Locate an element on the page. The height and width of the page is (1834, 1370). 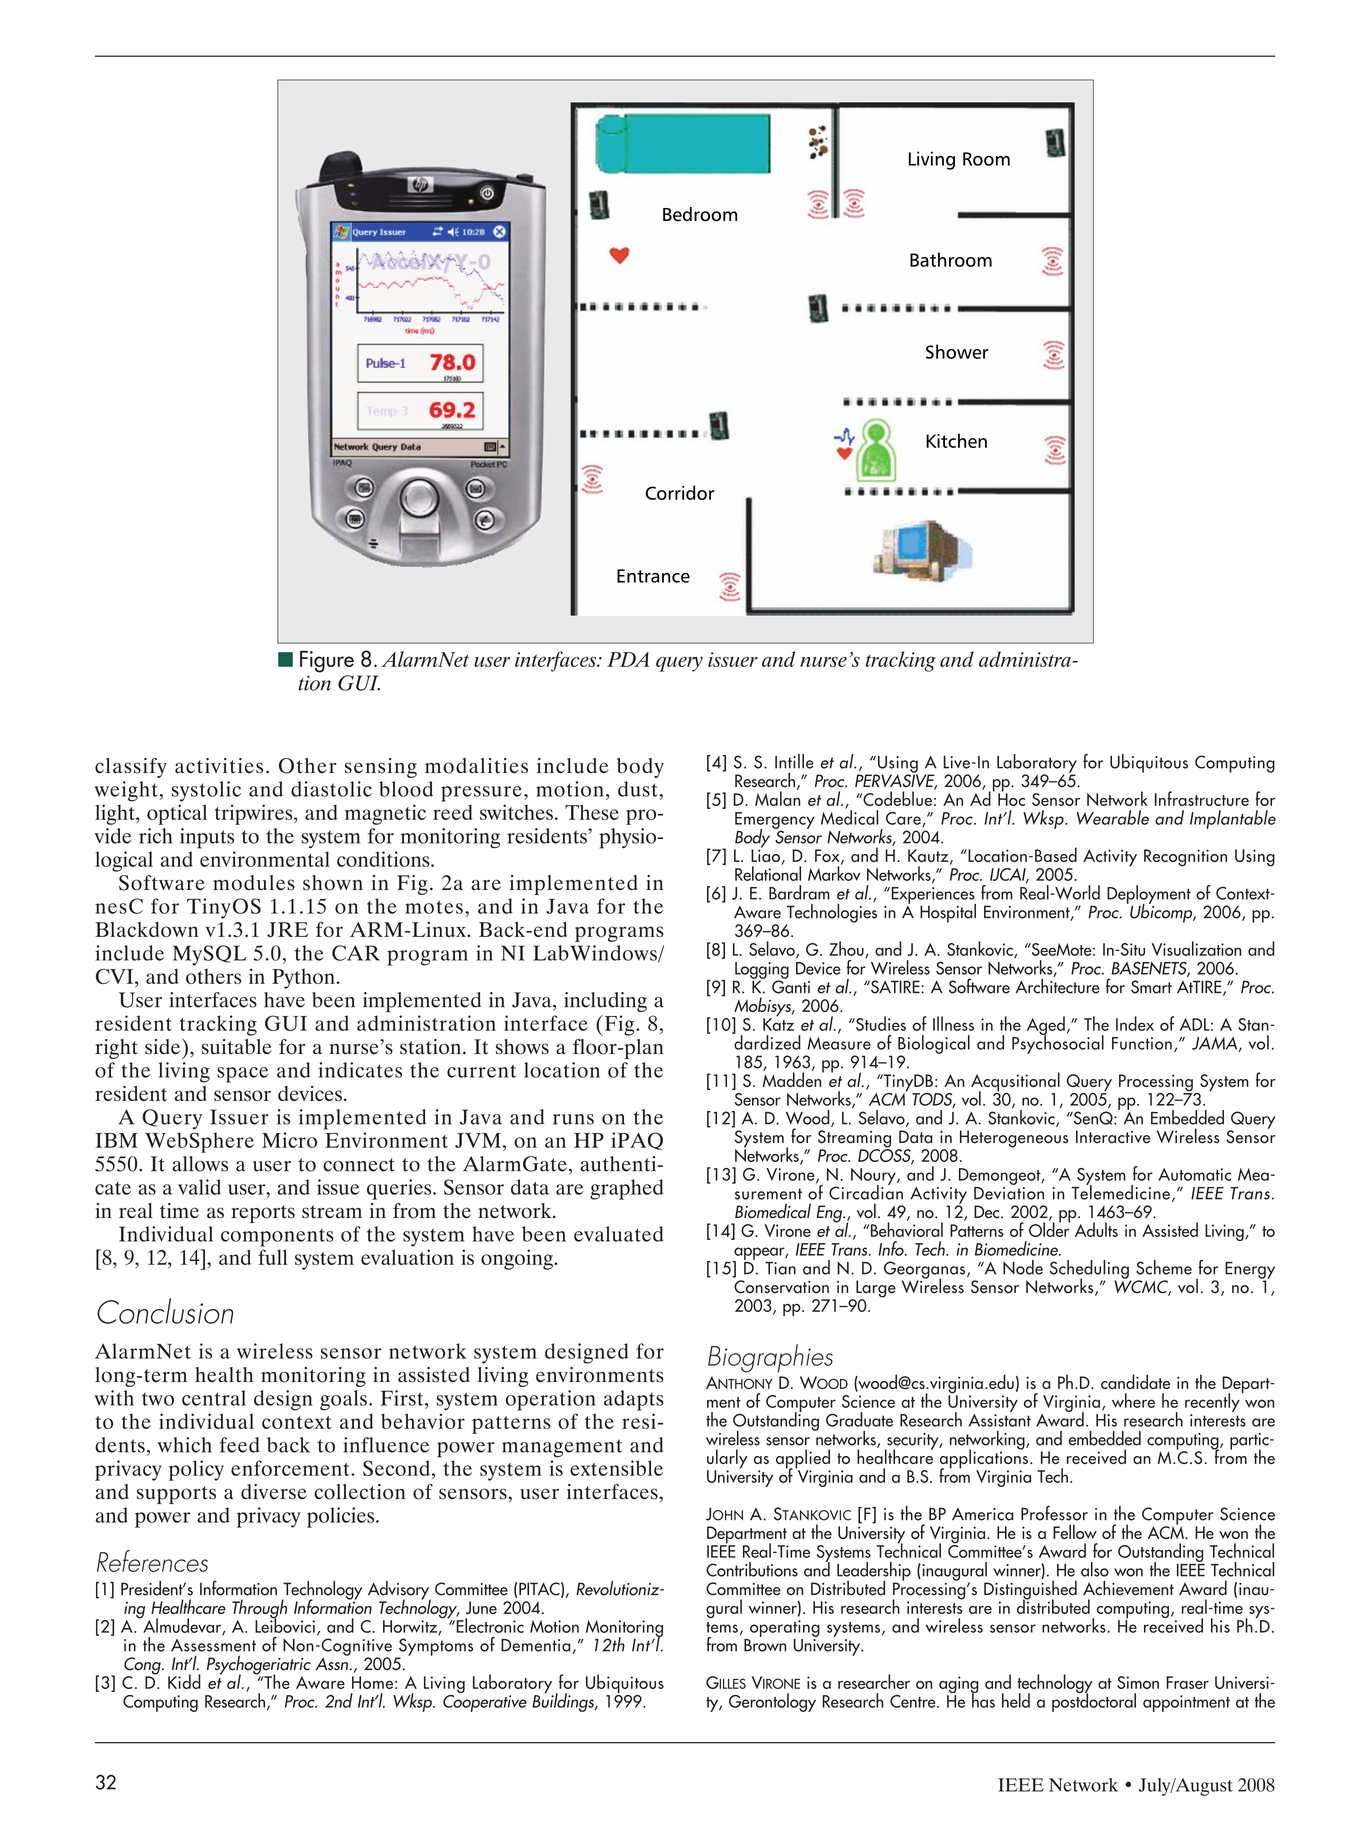
suitable is located at coordinates (237, 1047).
